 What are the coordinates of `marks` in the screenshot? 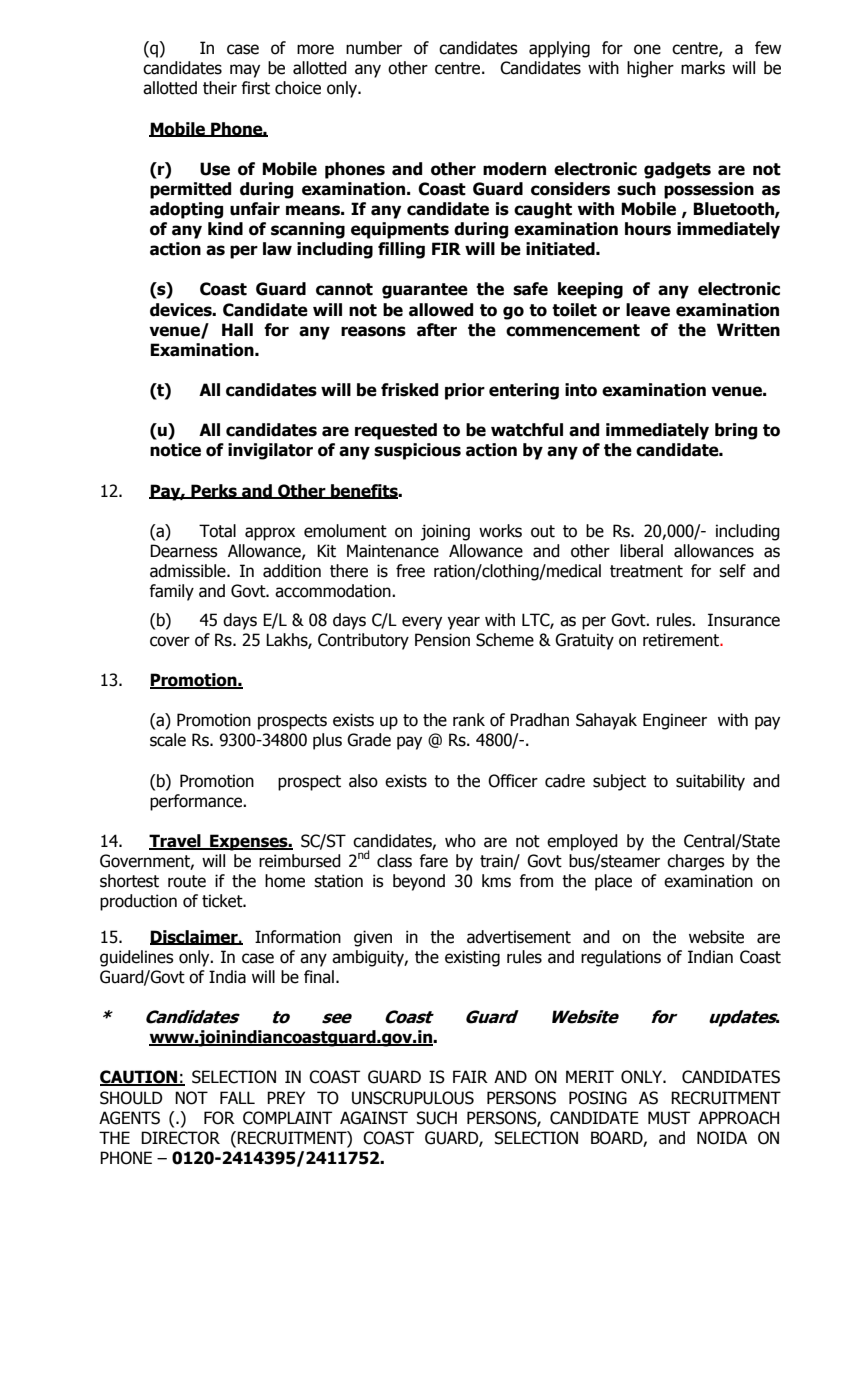 It's located at (703, 68).
